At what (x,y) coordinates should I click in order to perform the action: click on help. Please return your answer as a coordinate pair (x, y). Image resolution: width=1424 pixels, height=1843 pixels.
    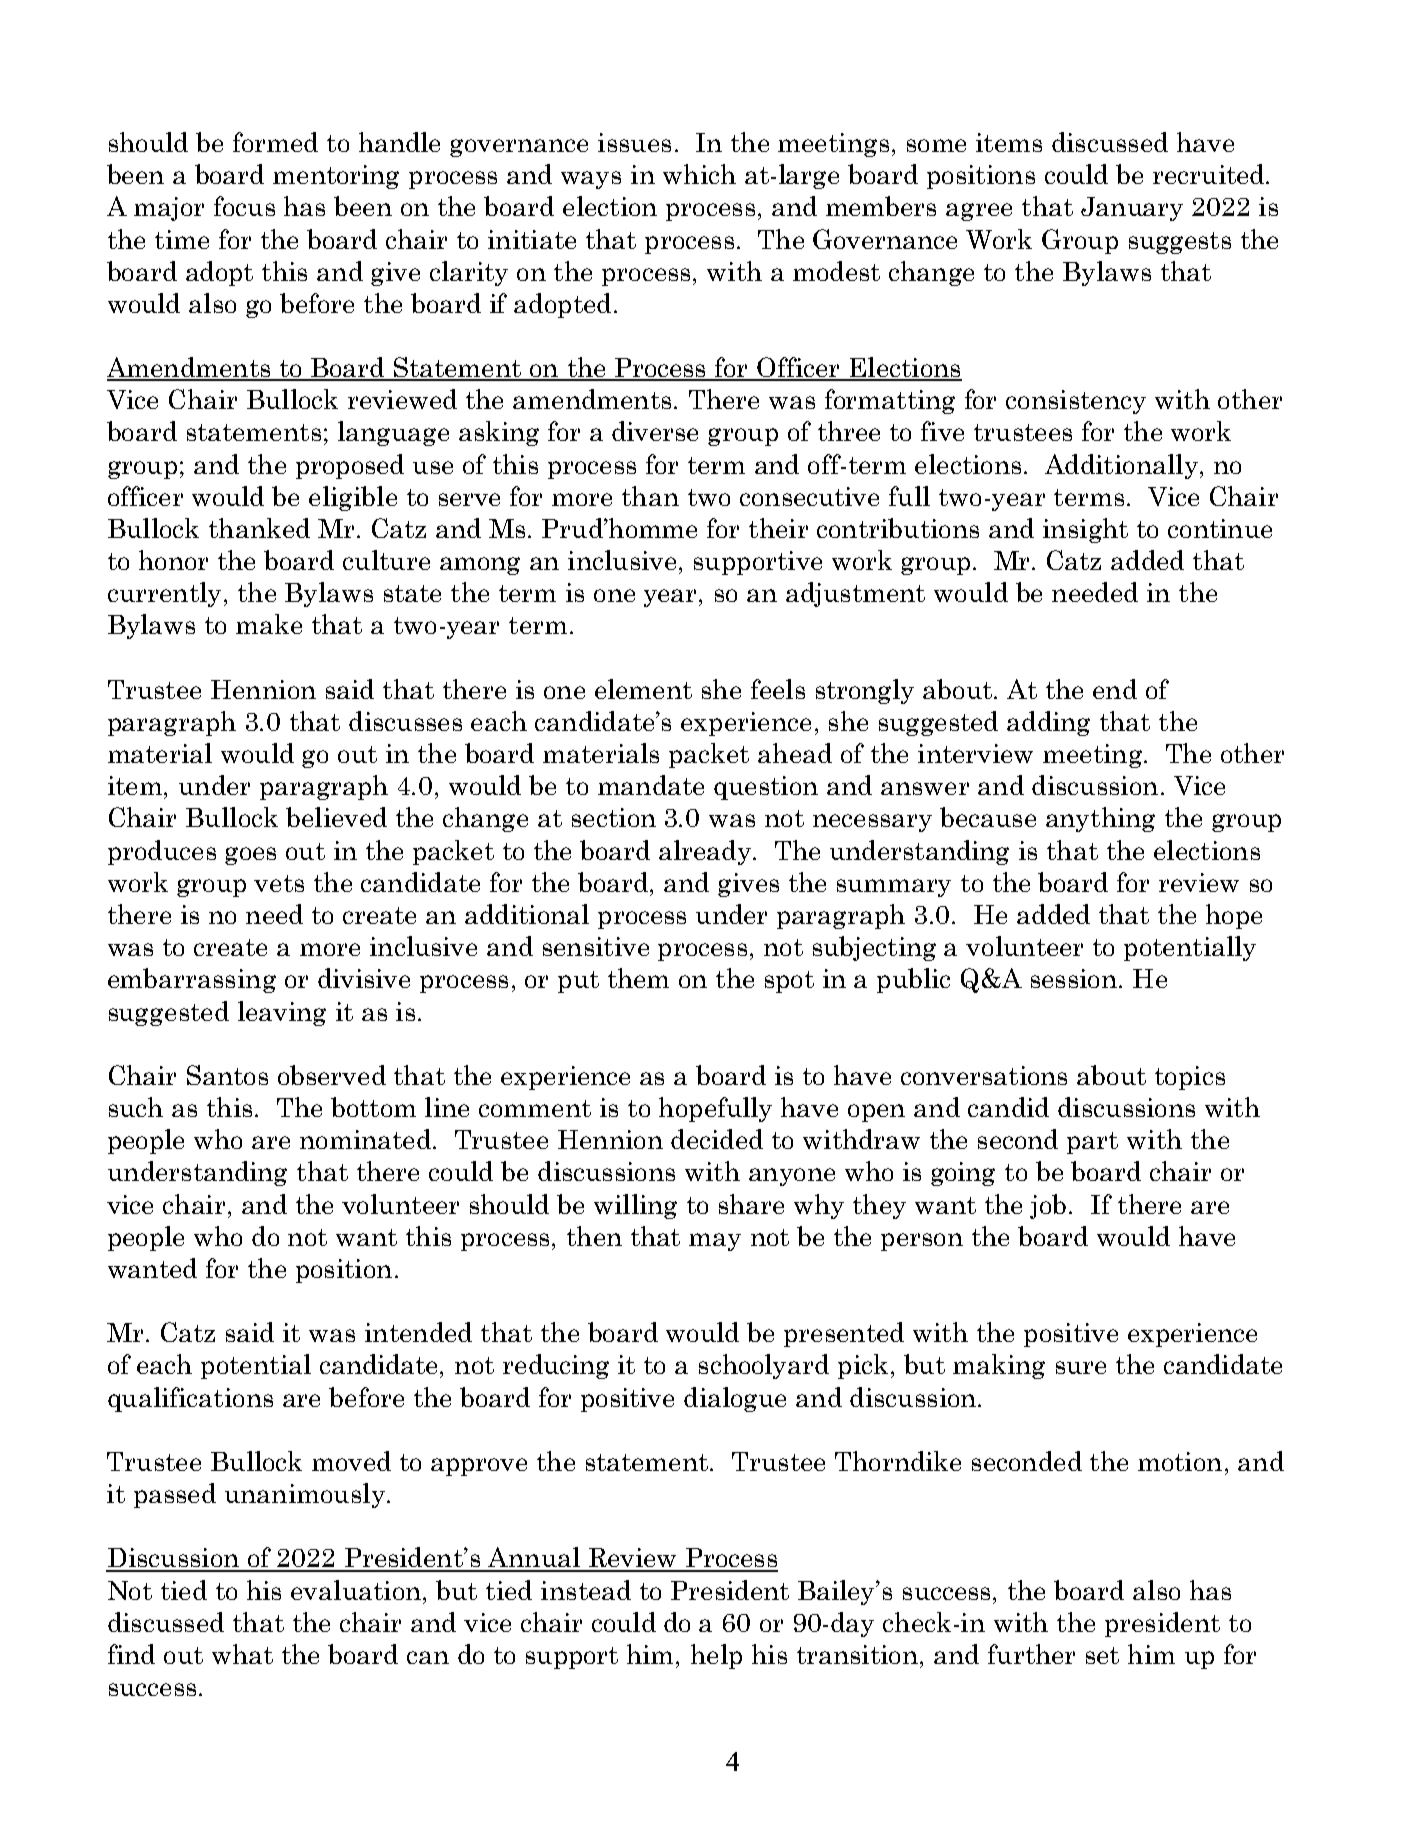
    Looking at the image, I should click on (716, 1656).
